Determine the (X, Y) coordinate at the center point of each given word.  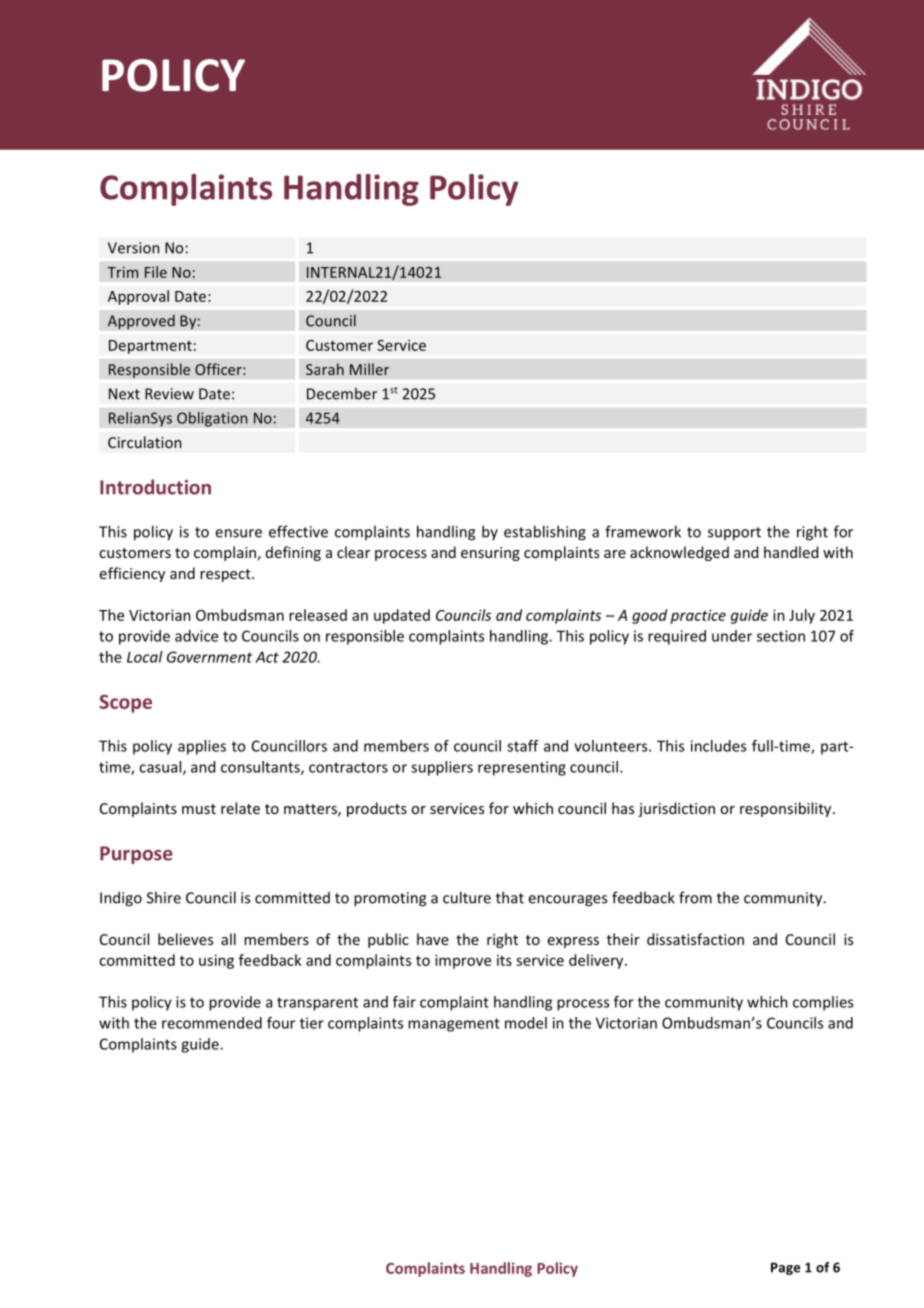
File (156, 272)
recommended (212, 1023)
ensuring (490, 554)
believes (185, 939)
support (734, 534)
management (454, 1025)
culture (467, 897)
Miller (369, 369)
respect (226, 575)
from (695, 897)
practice (698, 616)
